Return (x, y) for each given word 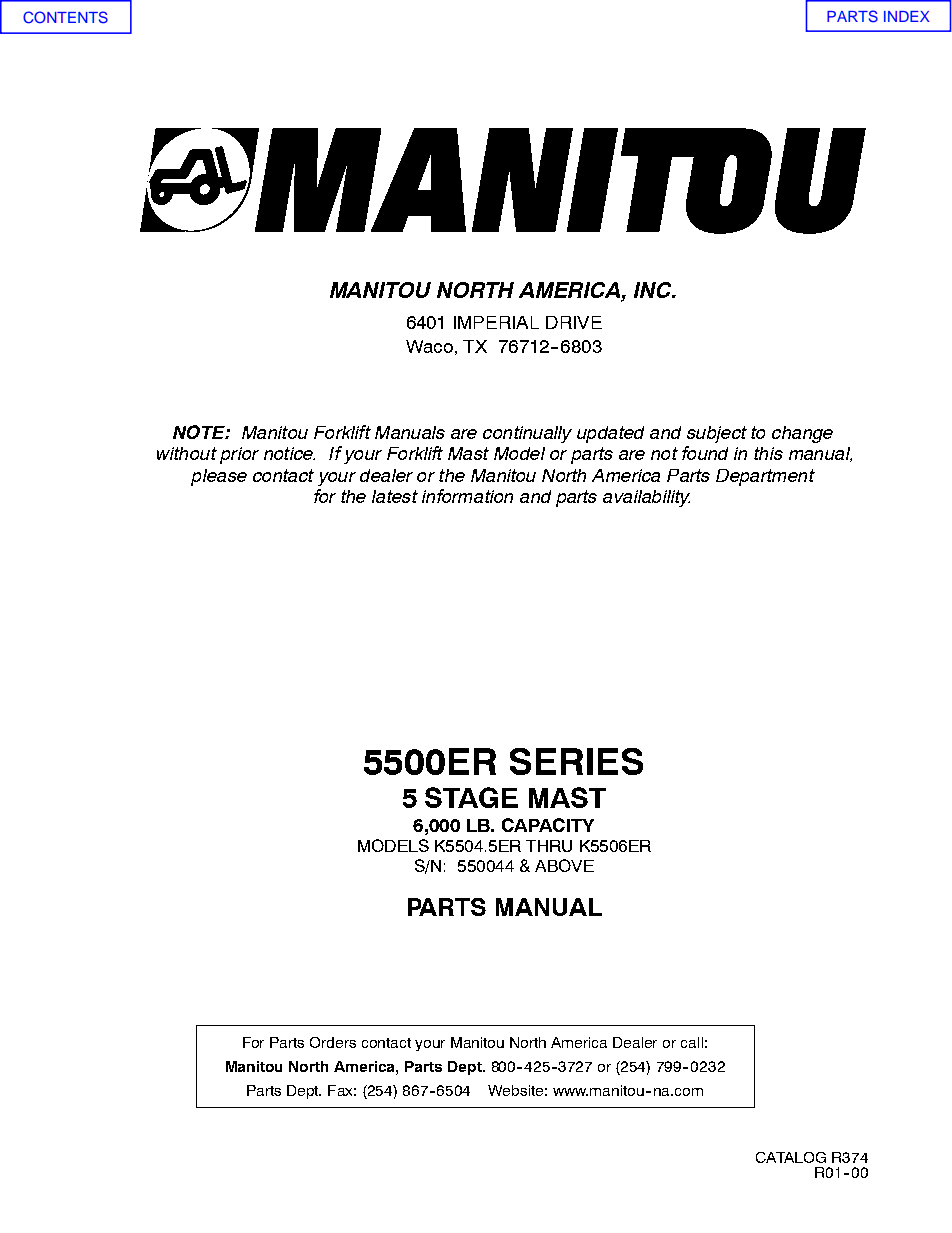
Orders (333, 1042)
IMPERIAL (496, 322)
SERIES (576, 761)
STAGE (471, 797)
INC (654, 290)
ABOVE (564, 865)
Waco (429, 346)
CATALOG (791, 1157)
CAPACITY (548, 825)
